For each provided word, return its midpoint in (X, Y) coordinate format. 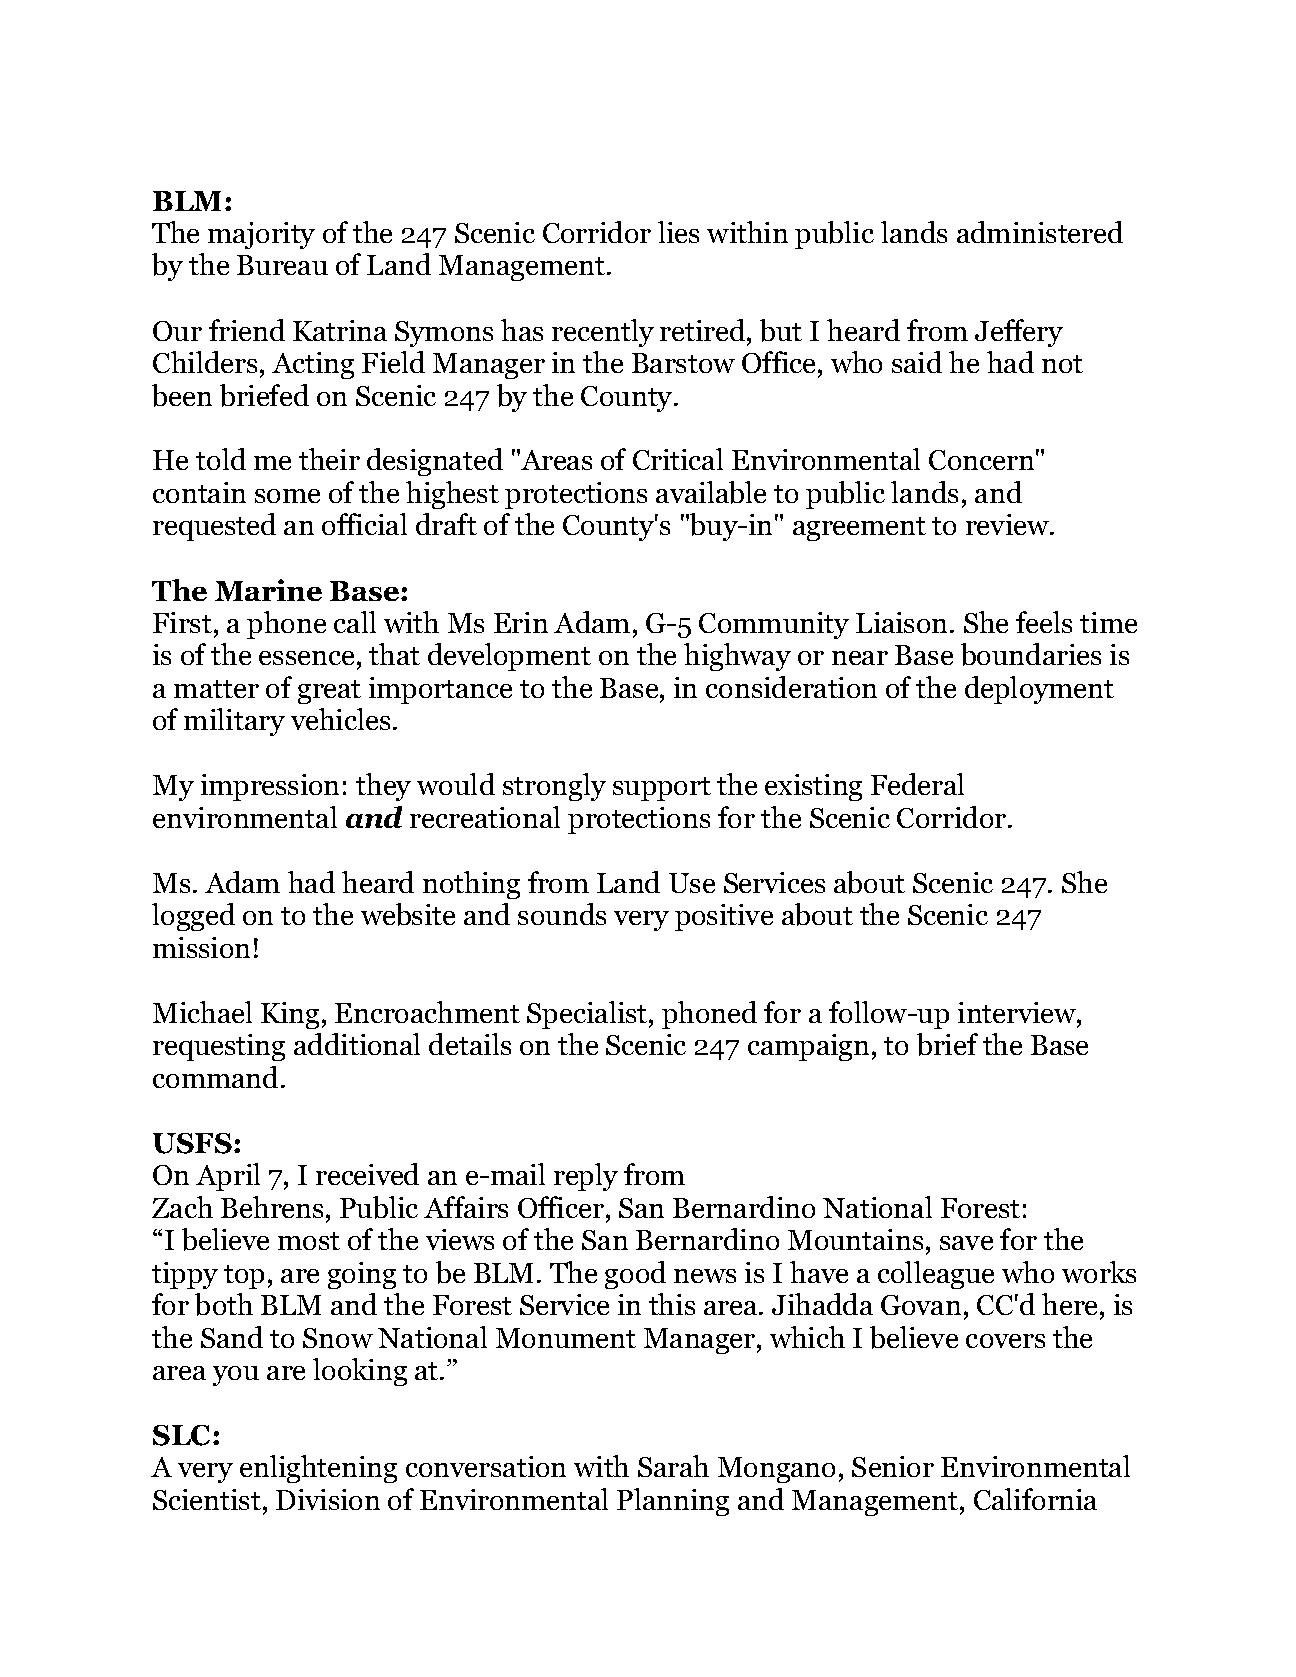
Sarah (673, 1466)
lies (678, 232)
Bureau (282, 265)
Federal (917, 784)
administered (1040, 232)
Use (692, 883)
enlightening (318, 1469)
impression (270, 787)
